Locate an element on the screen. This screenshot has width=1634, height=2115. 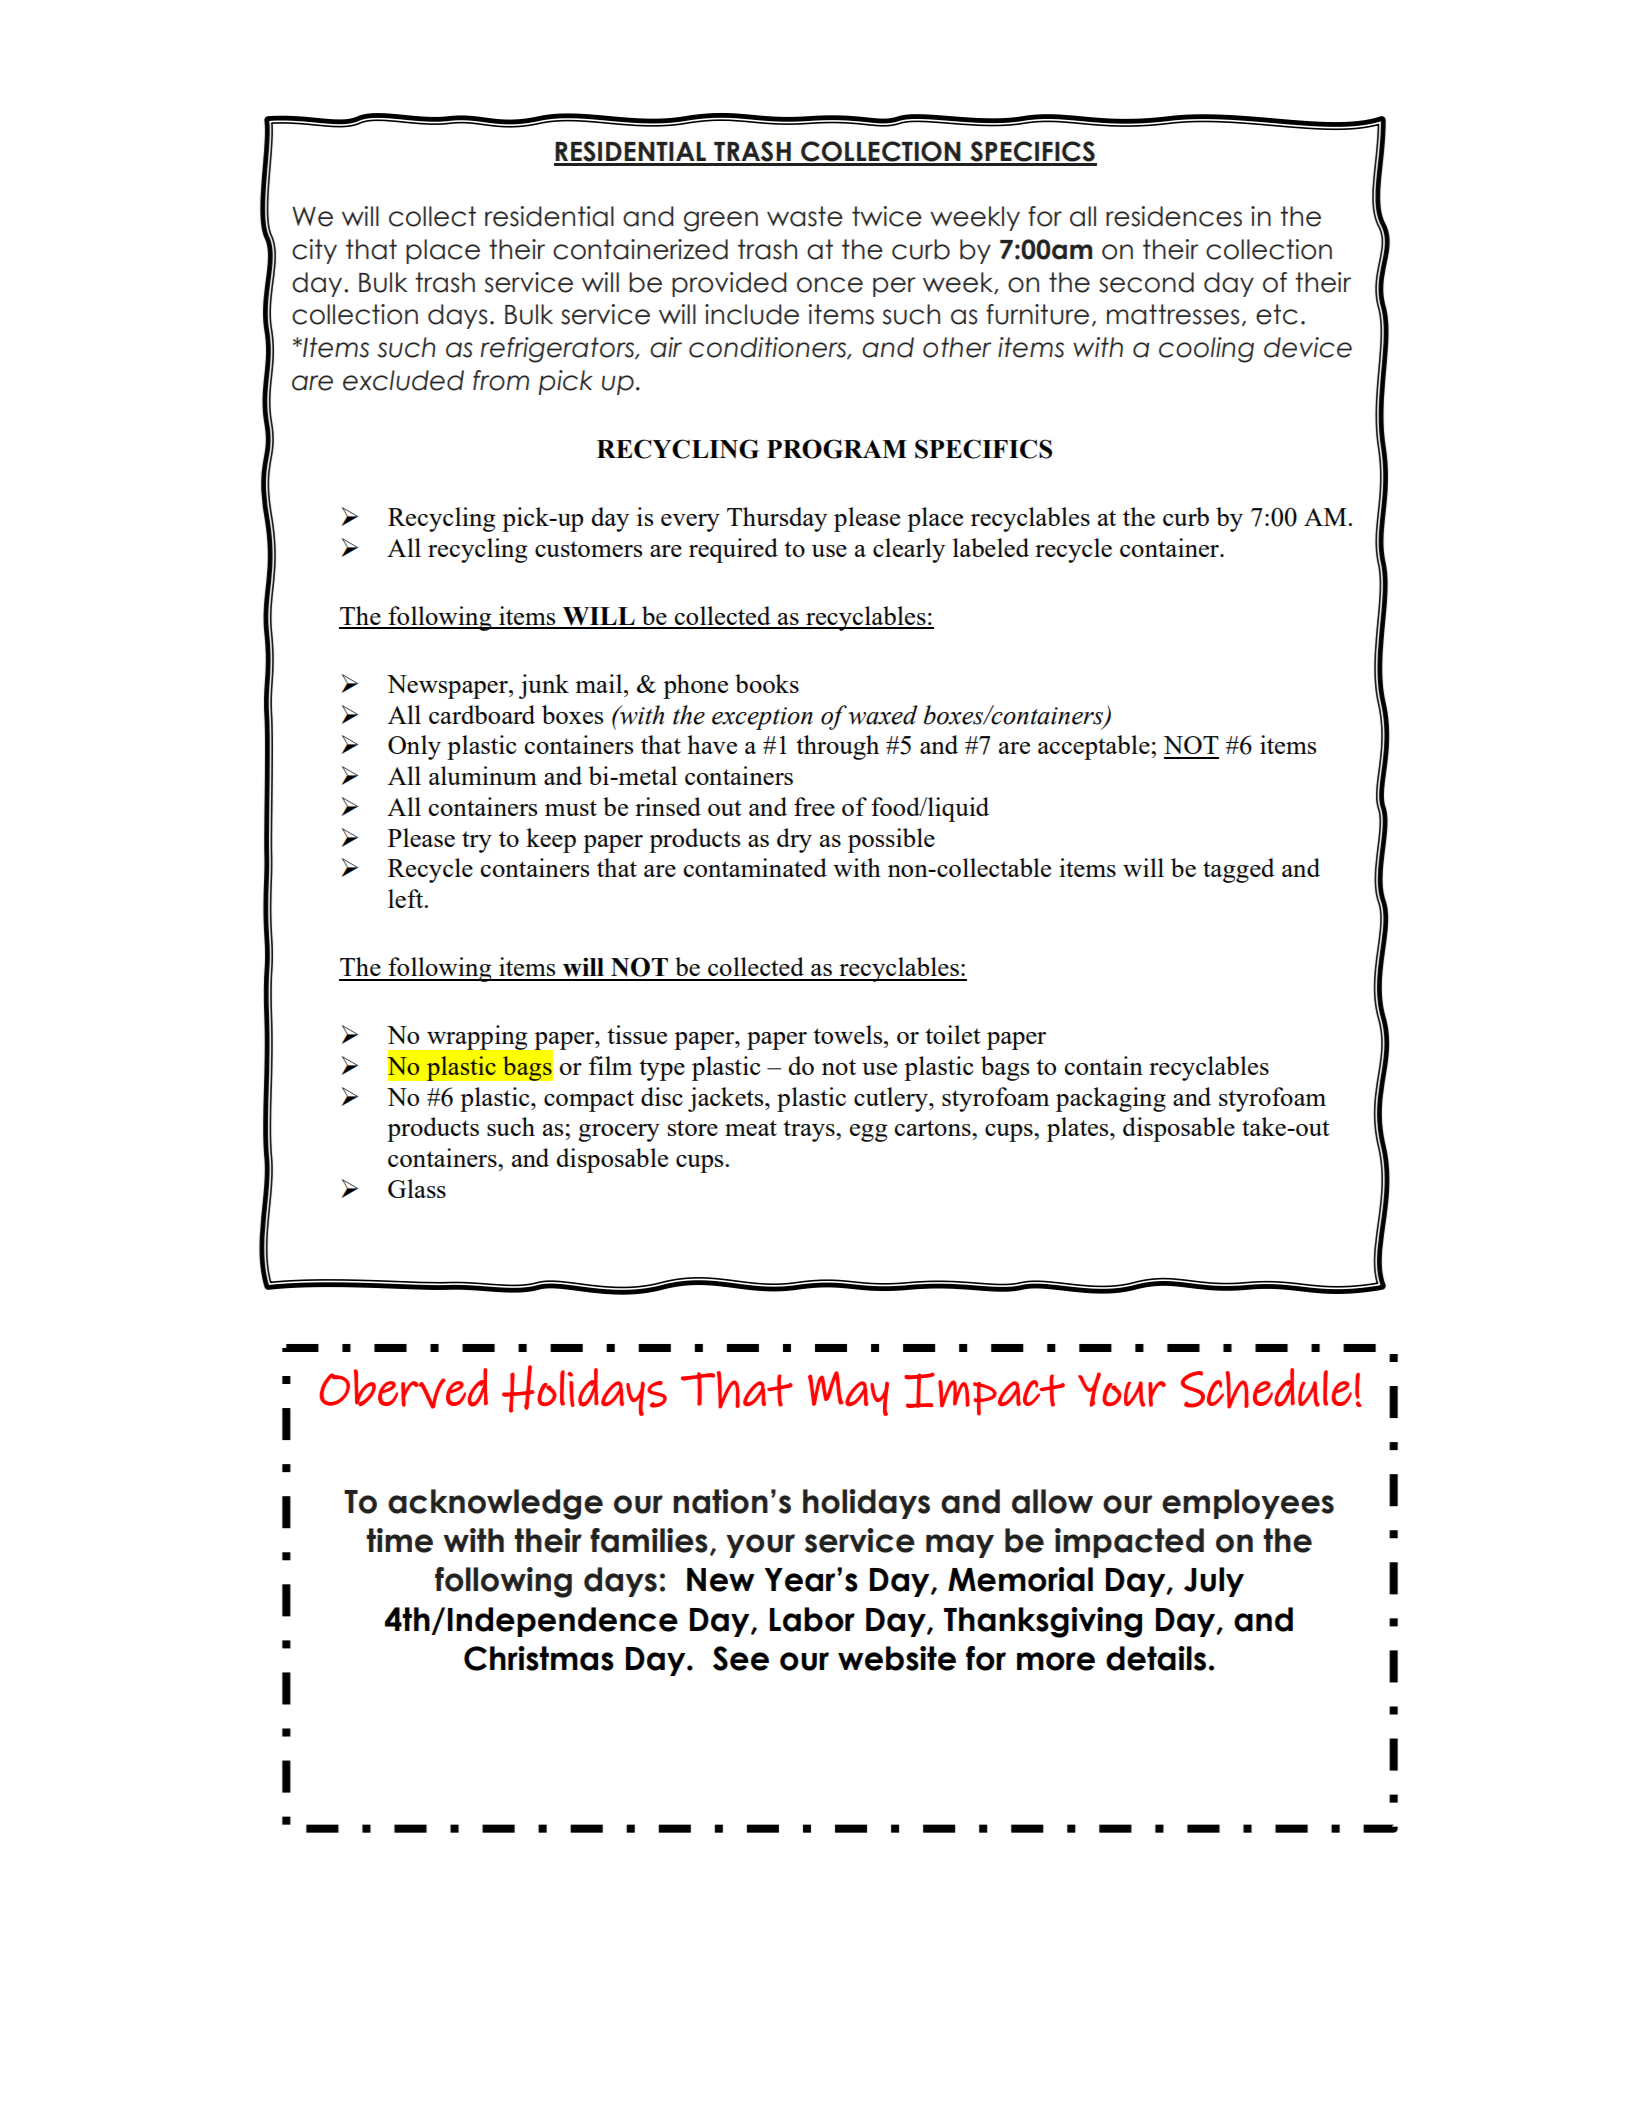
once is located at coordinates (830, 285).
